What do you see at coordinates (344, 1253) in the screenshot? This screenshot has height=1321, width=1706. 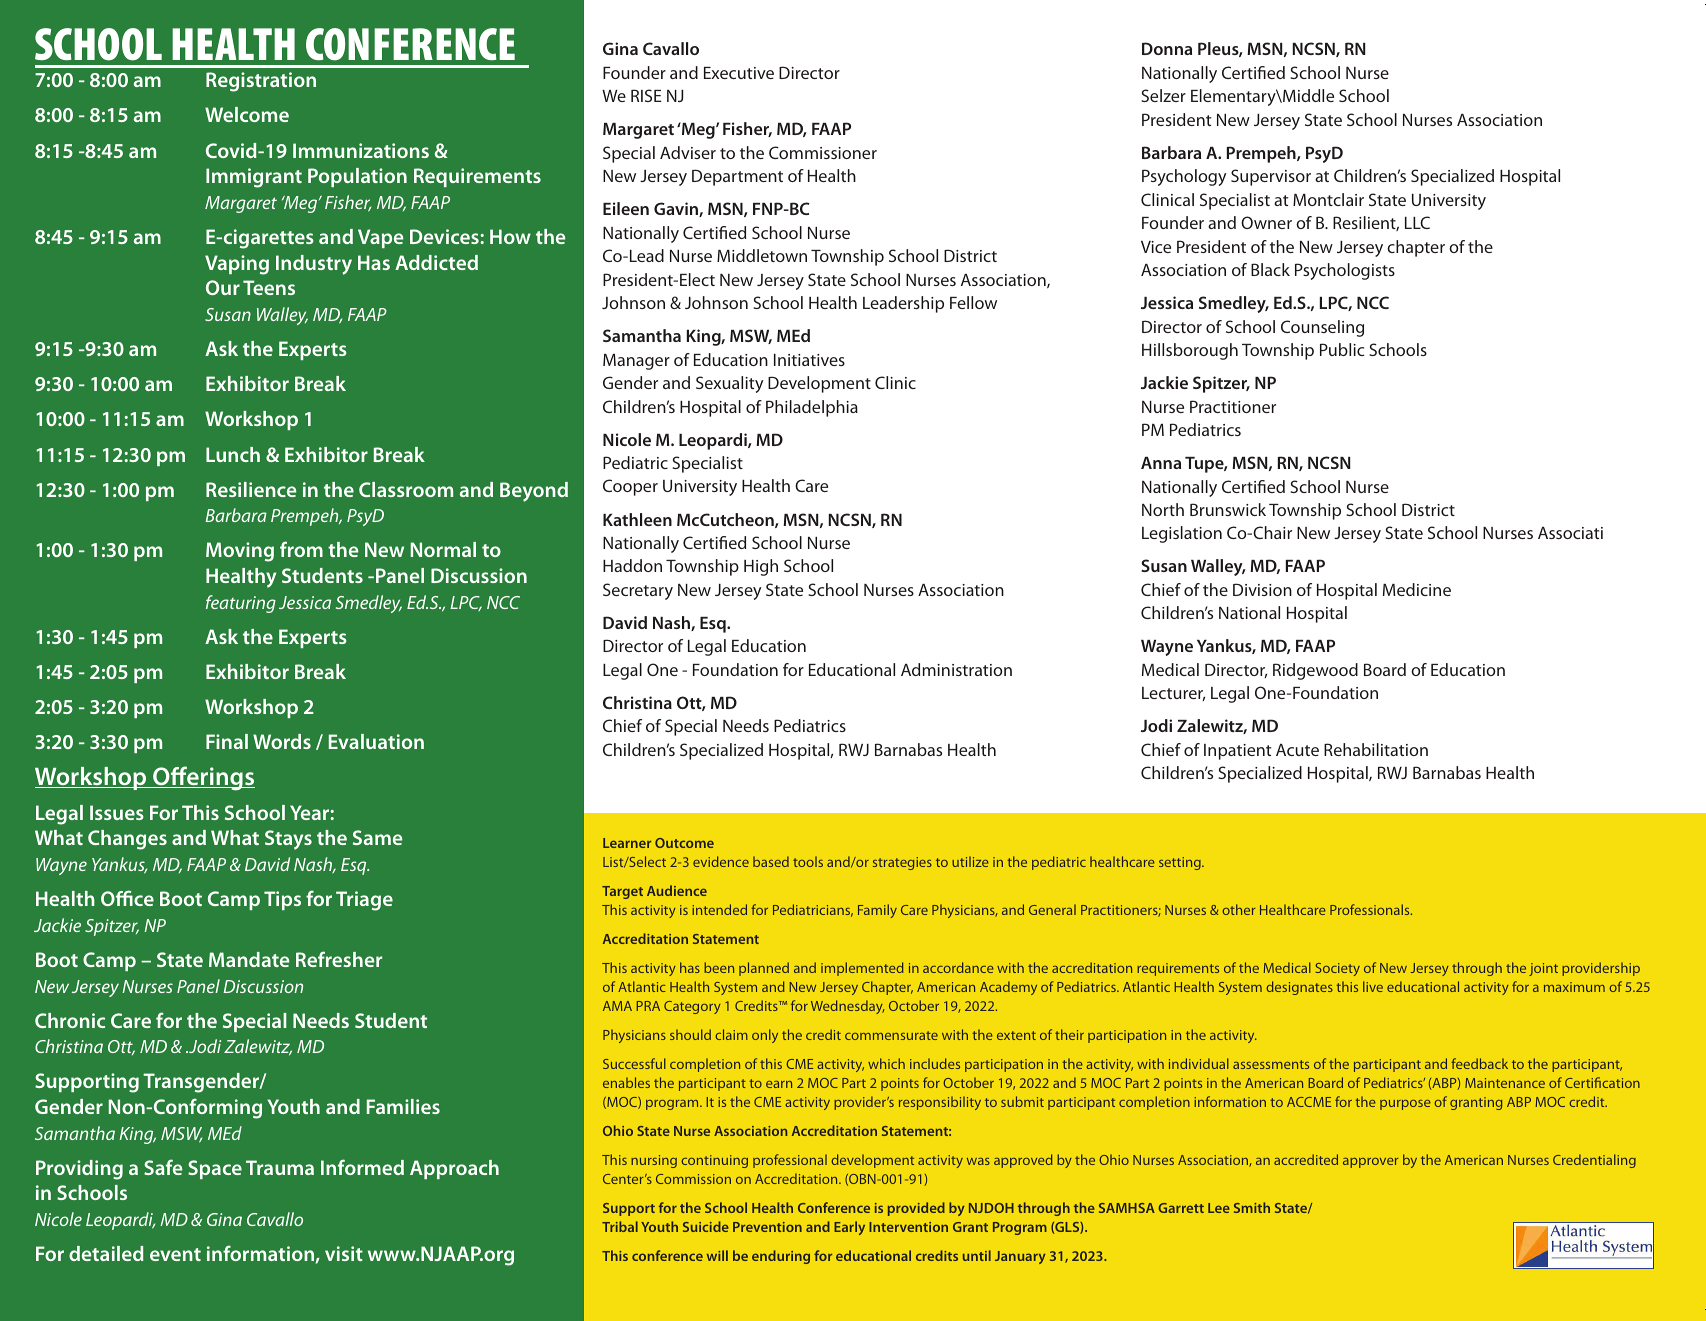 I see `visit` at bounding box center [344, 1253].
